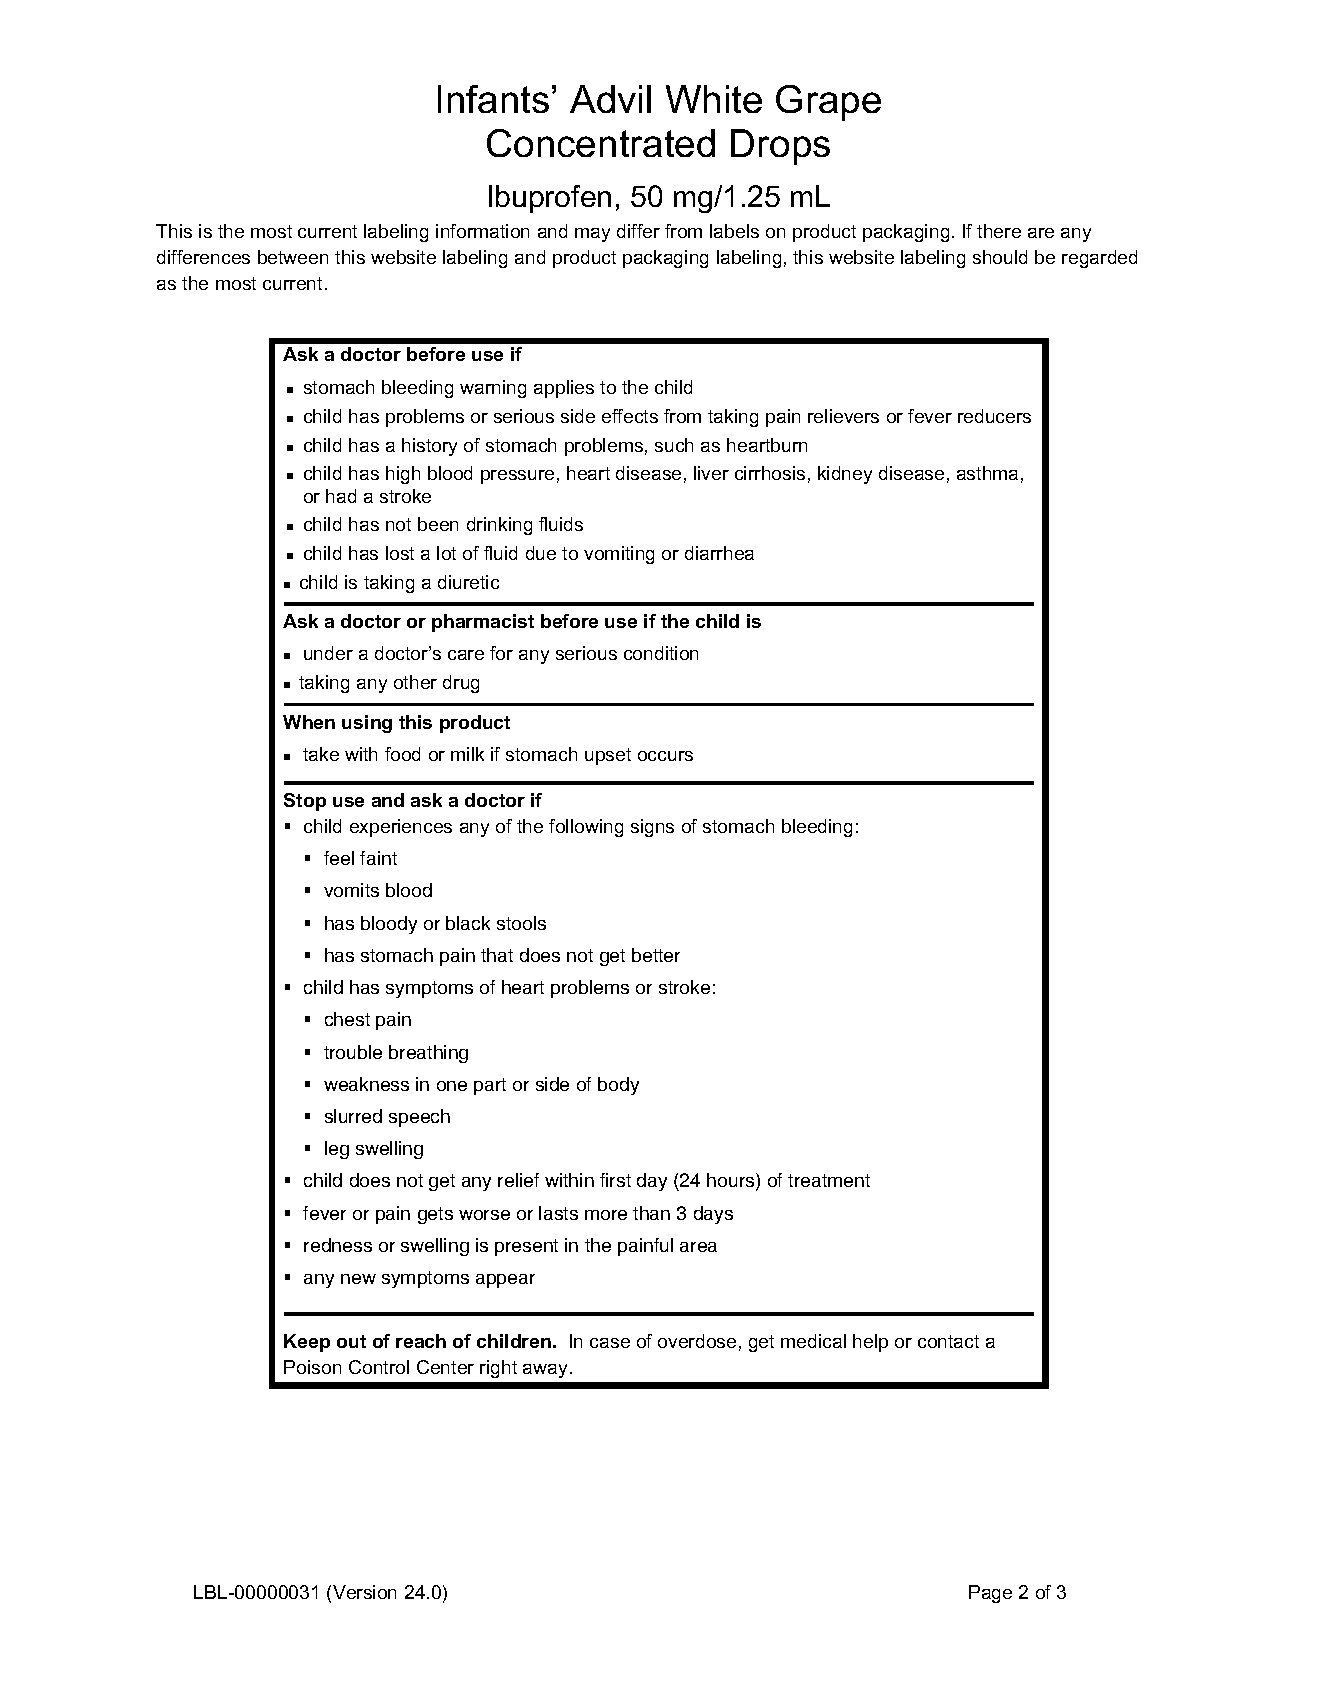 The image size is (1318, 1706). Describe the element at coordinates (999, 231) in the screenshot. I see `there` at that location.
